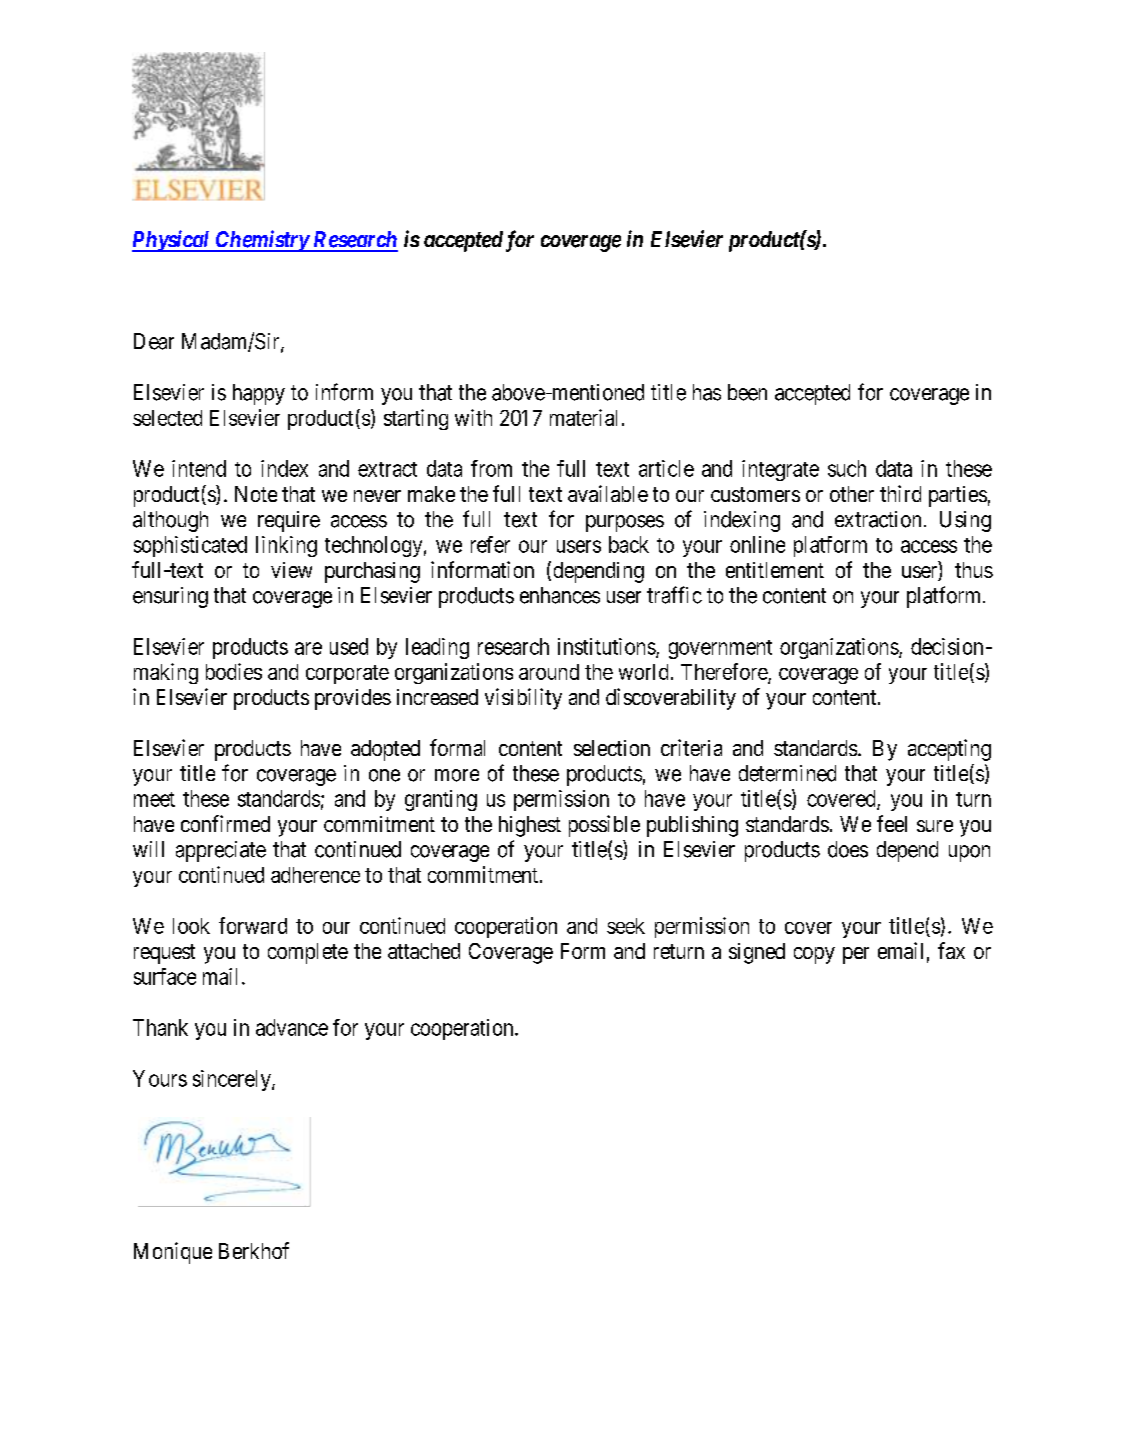  I want to click on been, so click(747, 392).
